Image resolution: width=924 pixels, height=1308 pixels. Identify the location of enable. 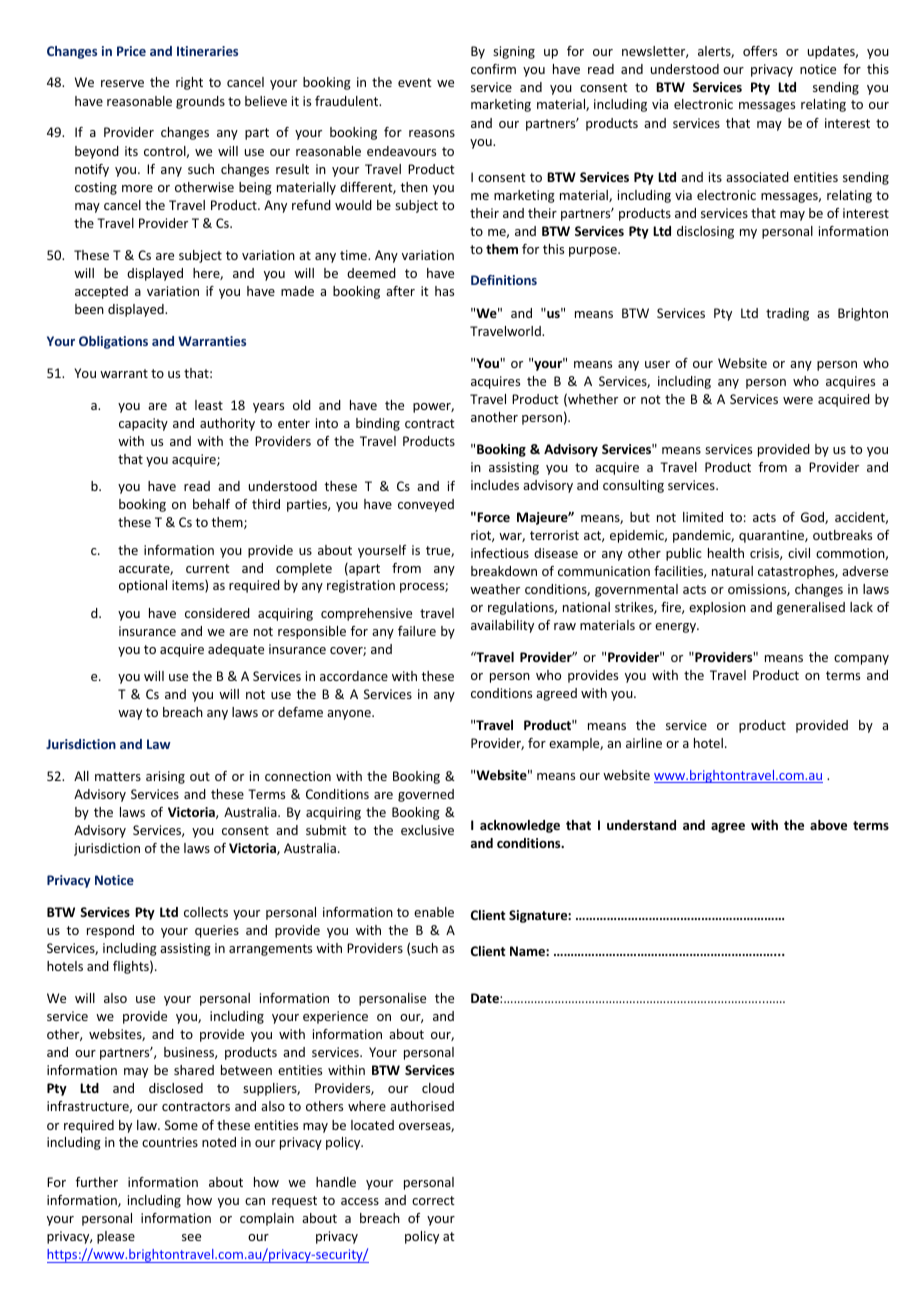
(434, 912).
